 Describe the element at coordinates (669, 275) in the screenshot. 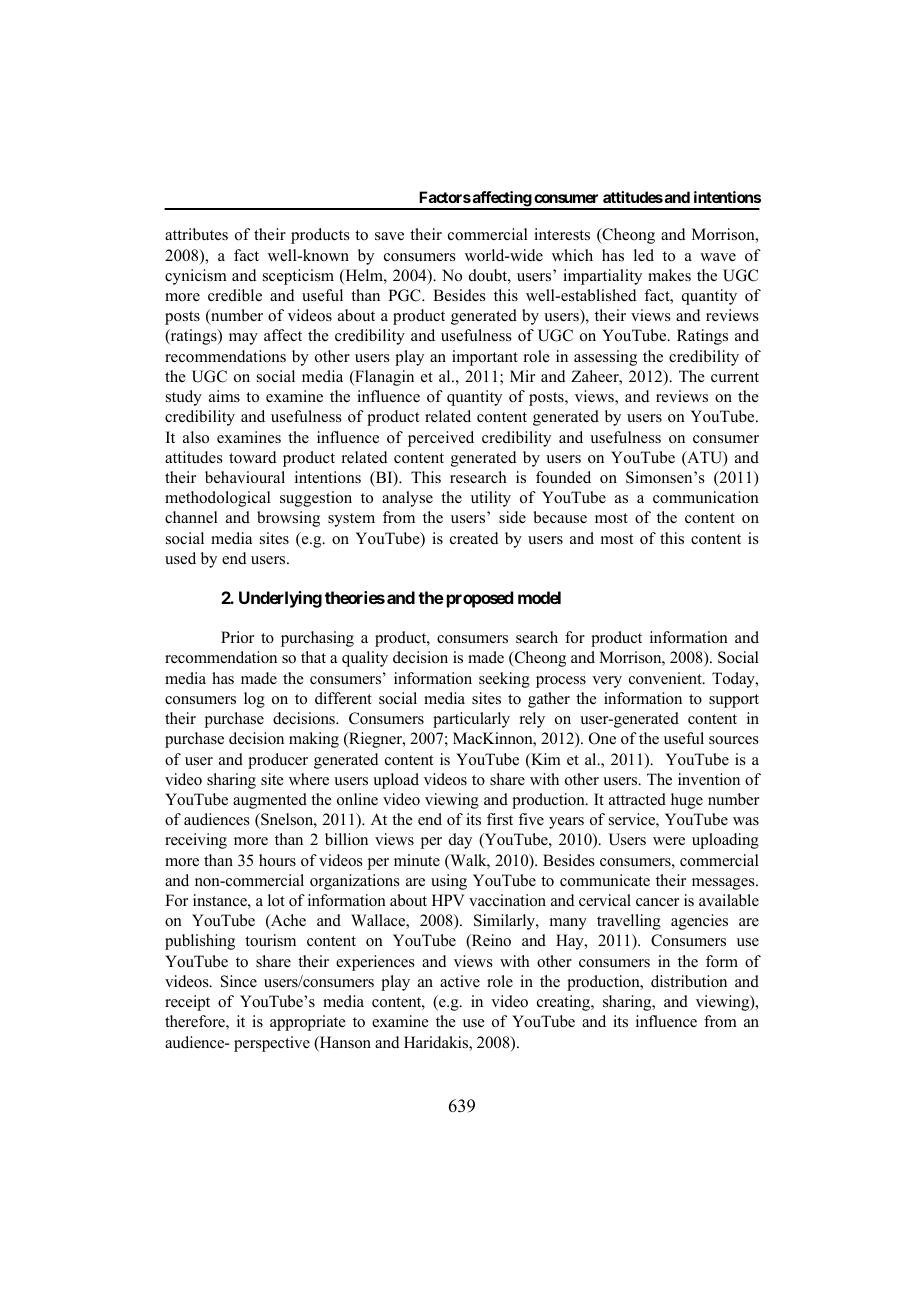

I see `makes` at that location.
